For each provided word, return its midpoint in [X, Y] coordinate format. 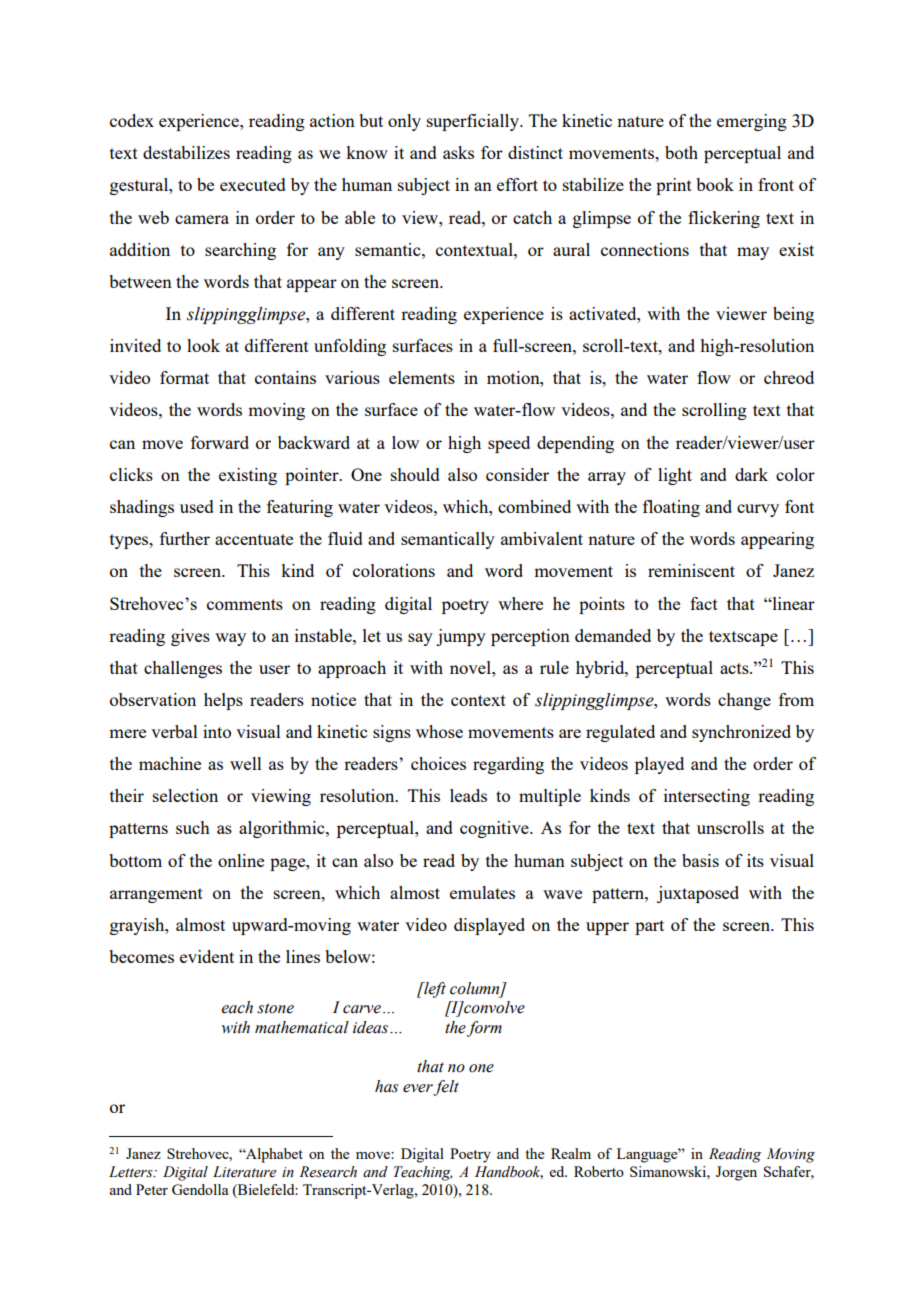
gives [190, 637]
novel [471, 667]
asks [458, 152]
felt [446, 1088]
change [744, 701]
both [681, 152]
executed [253, 184]
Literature [244, 1172]
